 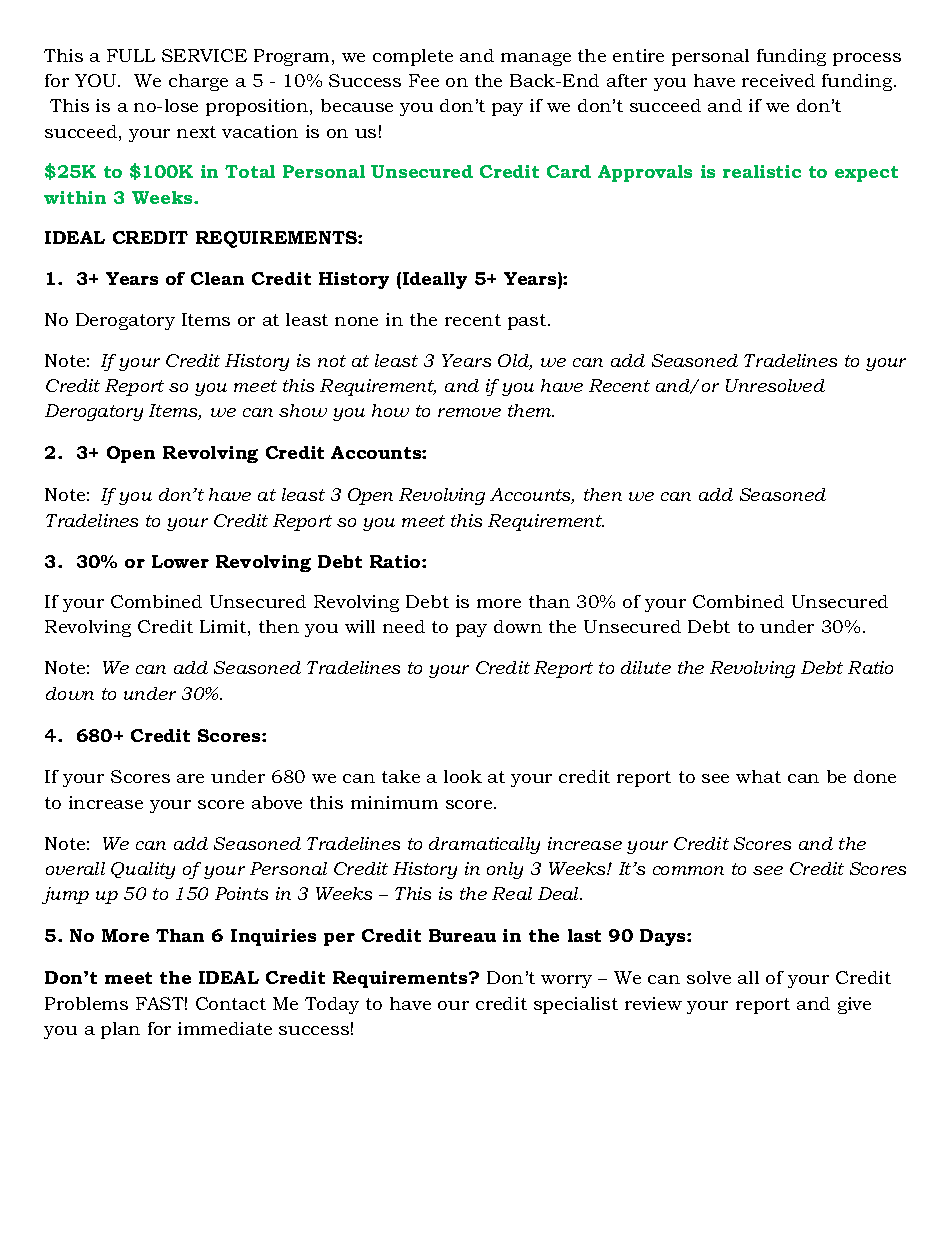 What do you see at coordinates (531, 410) in the document?
I see `them` at bounding box center [531, 410].
